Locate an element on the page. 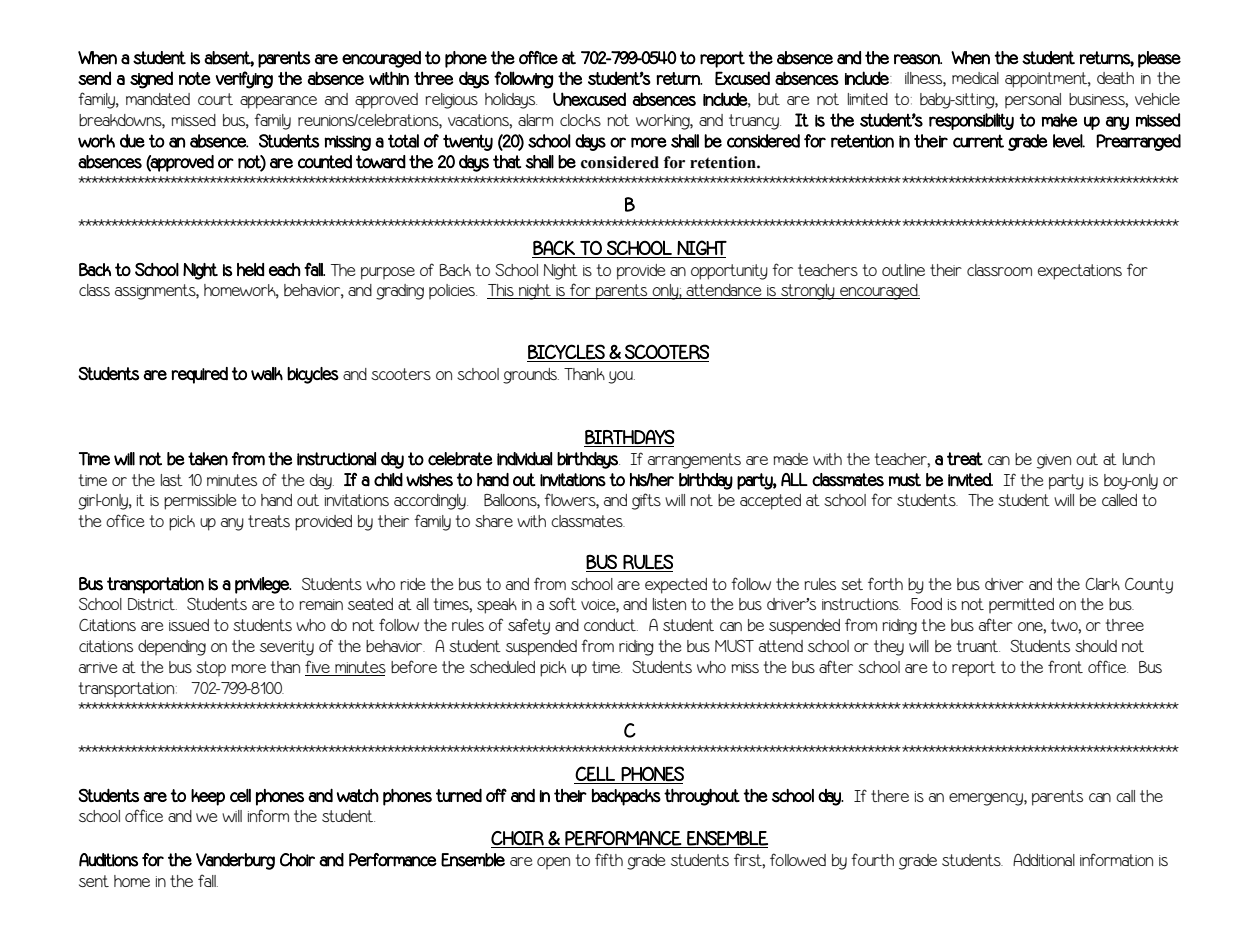 This document has width=1233, height=952. keep is located at coordinates (208, 797).
